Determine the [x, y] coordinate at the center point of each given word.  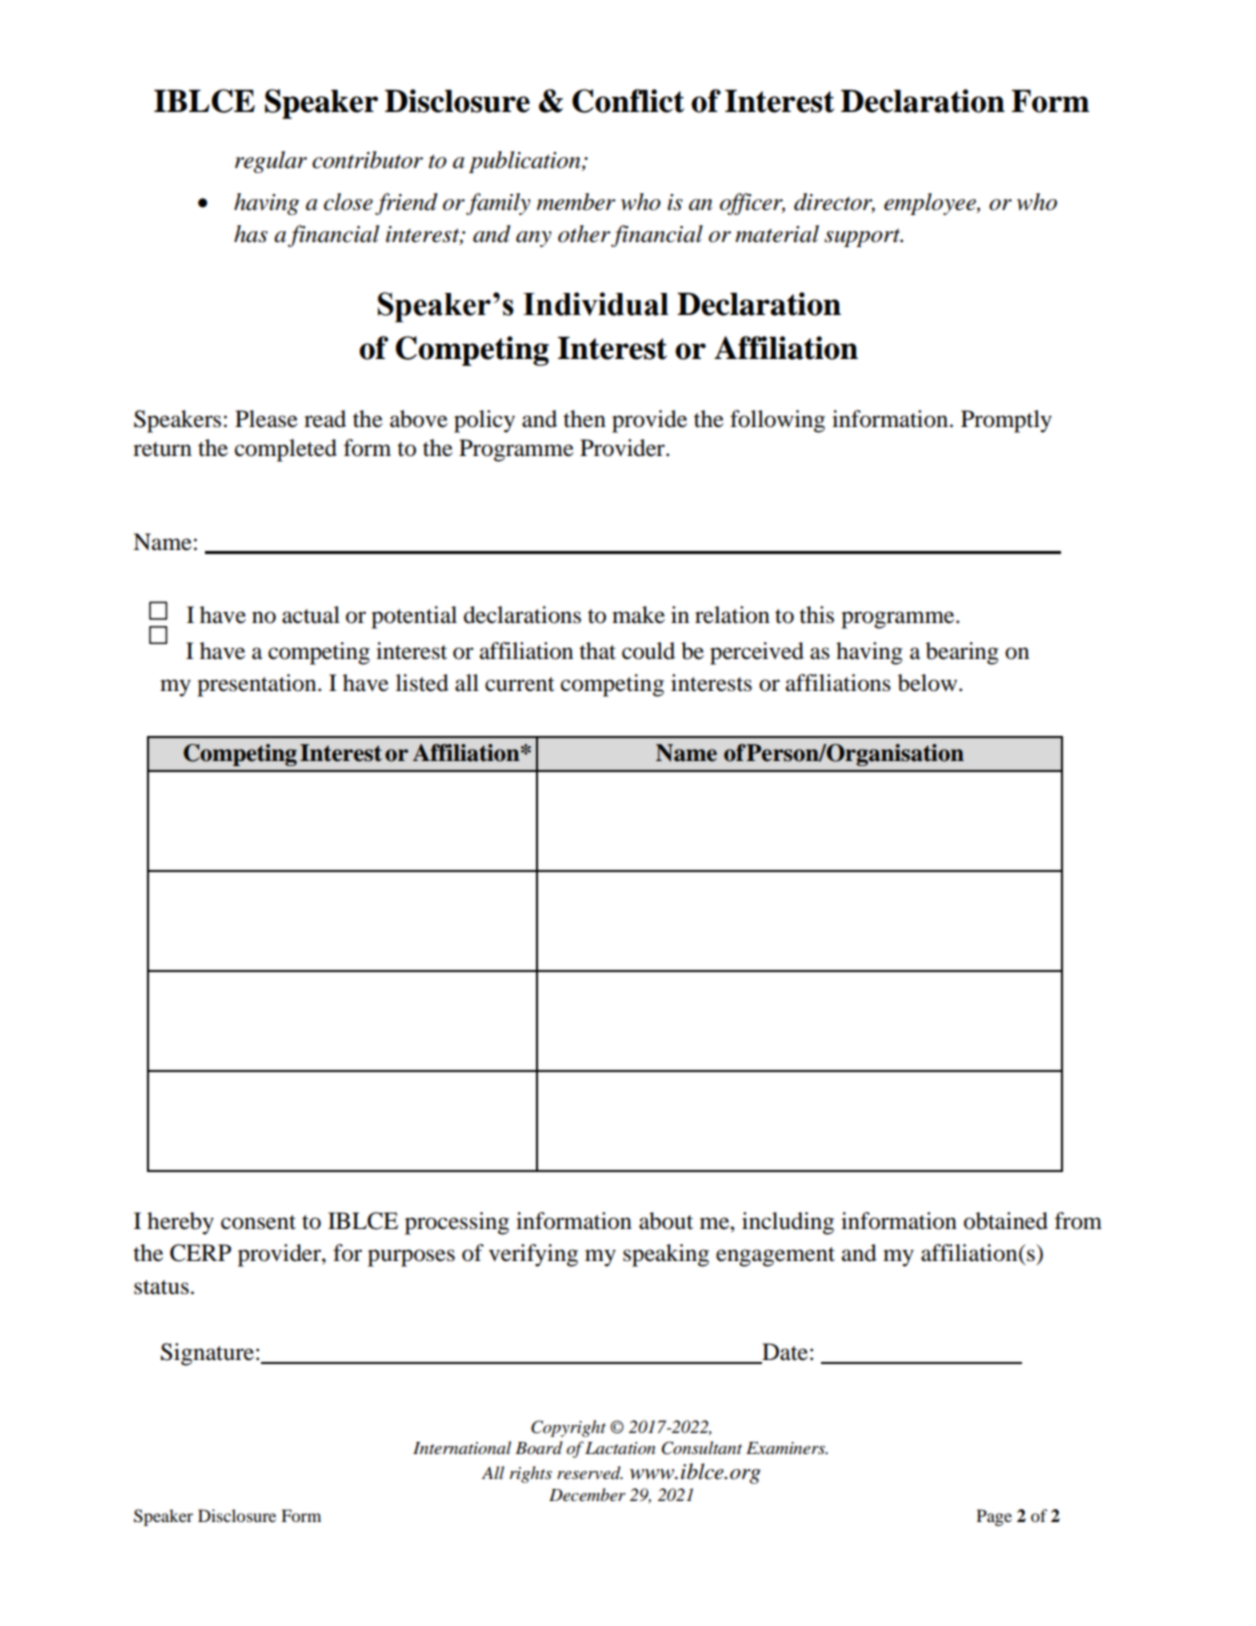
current [520, 684]
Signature [209, 1354]
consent [258, 1222]
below [929, 683]
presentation [258, 685]
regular [271, 162]
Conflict [628, 101]
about [666, 1221]
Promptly [1006, 421]
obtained [1006, 1221]
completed [286, 450]
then [584, 419]
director [834, 203]
